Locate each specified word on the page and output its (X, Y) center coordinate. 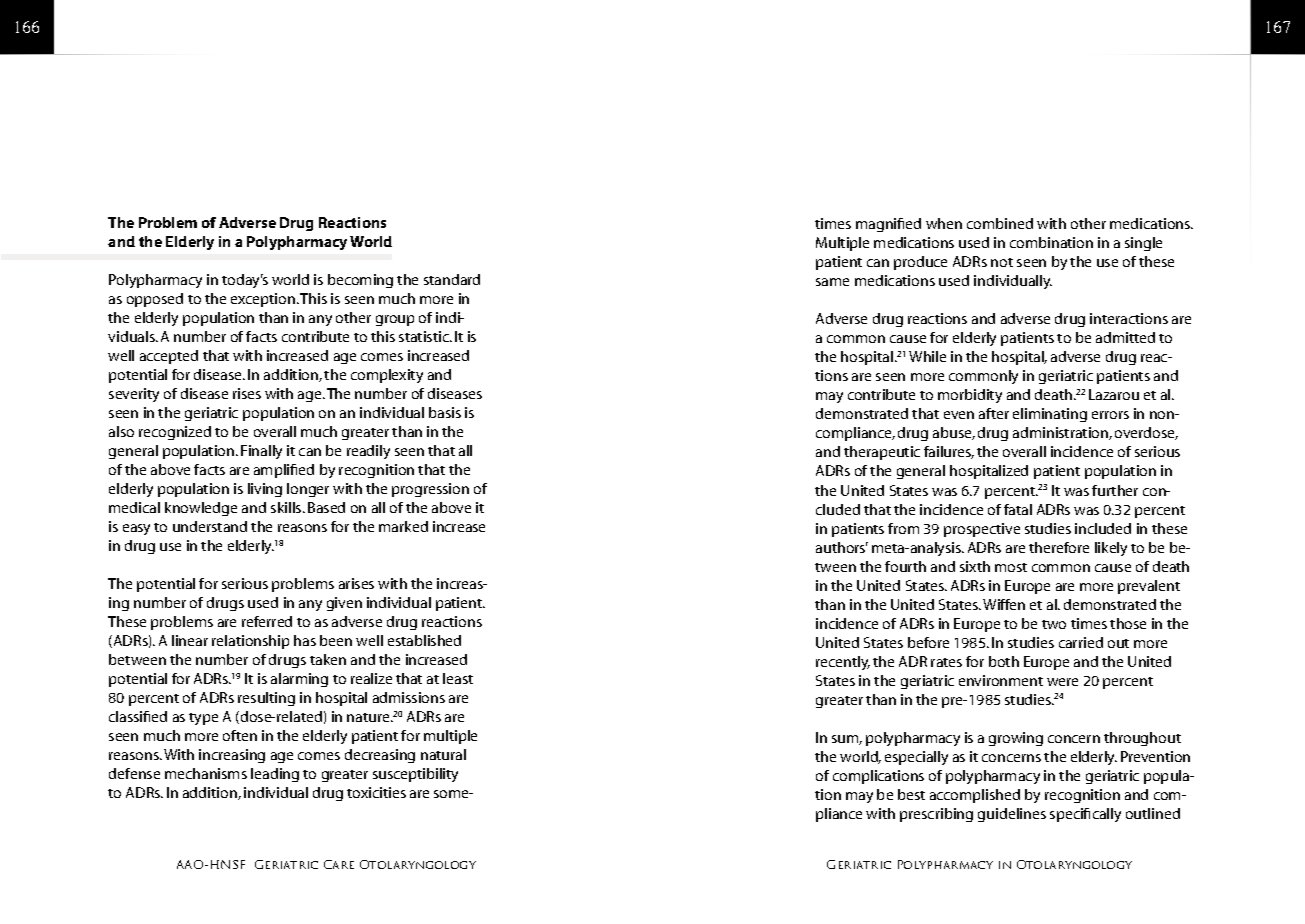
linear (190, 640)
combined (1000, 223)
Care (339, 864)
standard (452, 279)
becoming (360, 281)
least (458, 678)
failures (949, 452)
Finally (261, 452)
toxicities (376, 792)
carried (1081, 642)
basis (445, 412)
